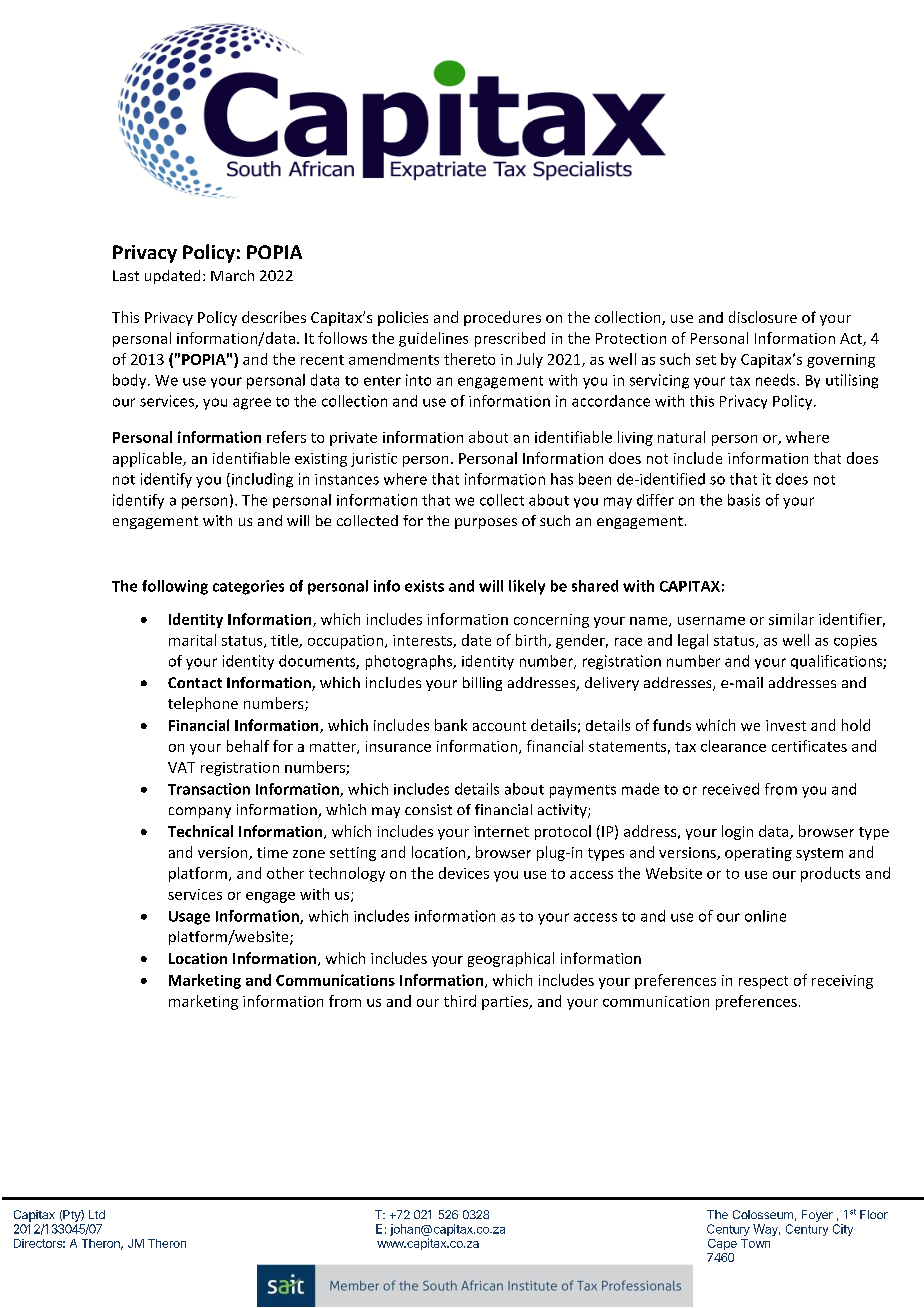 This document has width=924, height=1308. I want to click on Usage, so click(189, 918).
